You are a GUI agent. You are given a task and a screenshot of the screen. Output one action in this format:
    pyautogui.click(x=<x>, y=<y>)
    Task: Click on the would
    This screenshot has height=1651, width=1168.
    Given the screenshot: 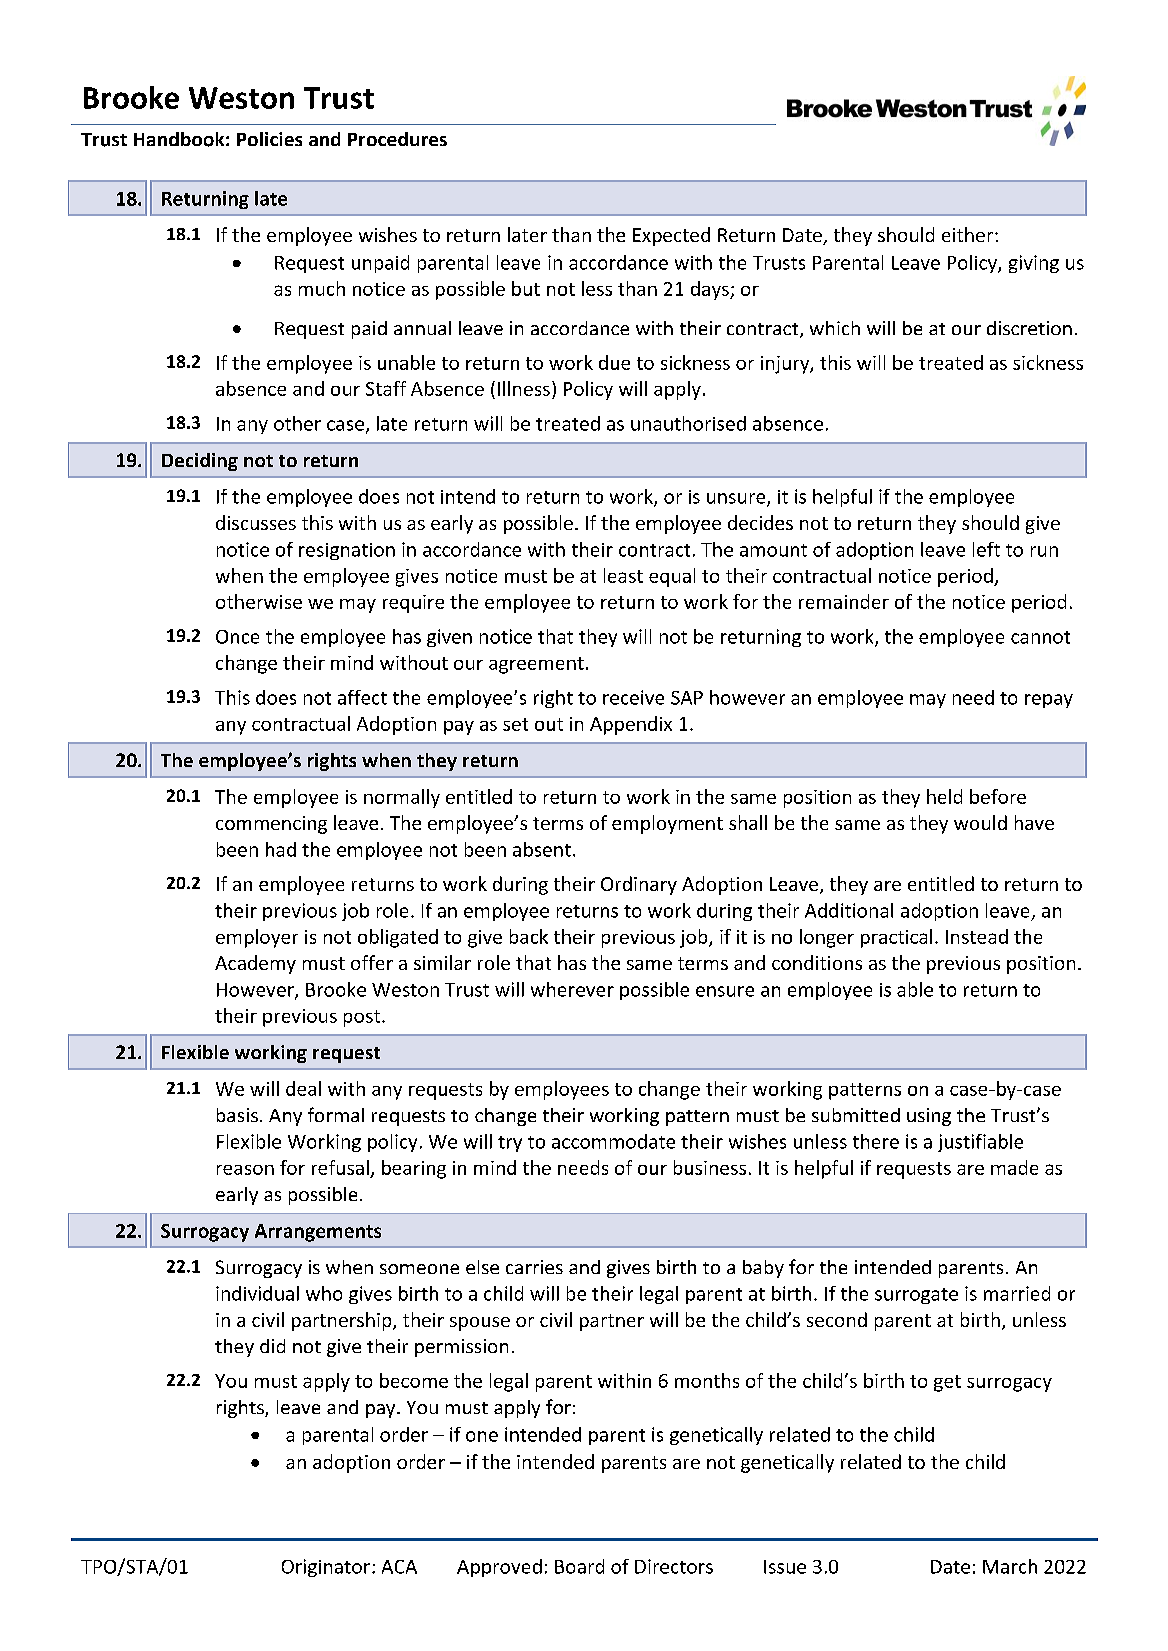 What is the action you would take?
    pyautogui.click(x=980, y=822)
